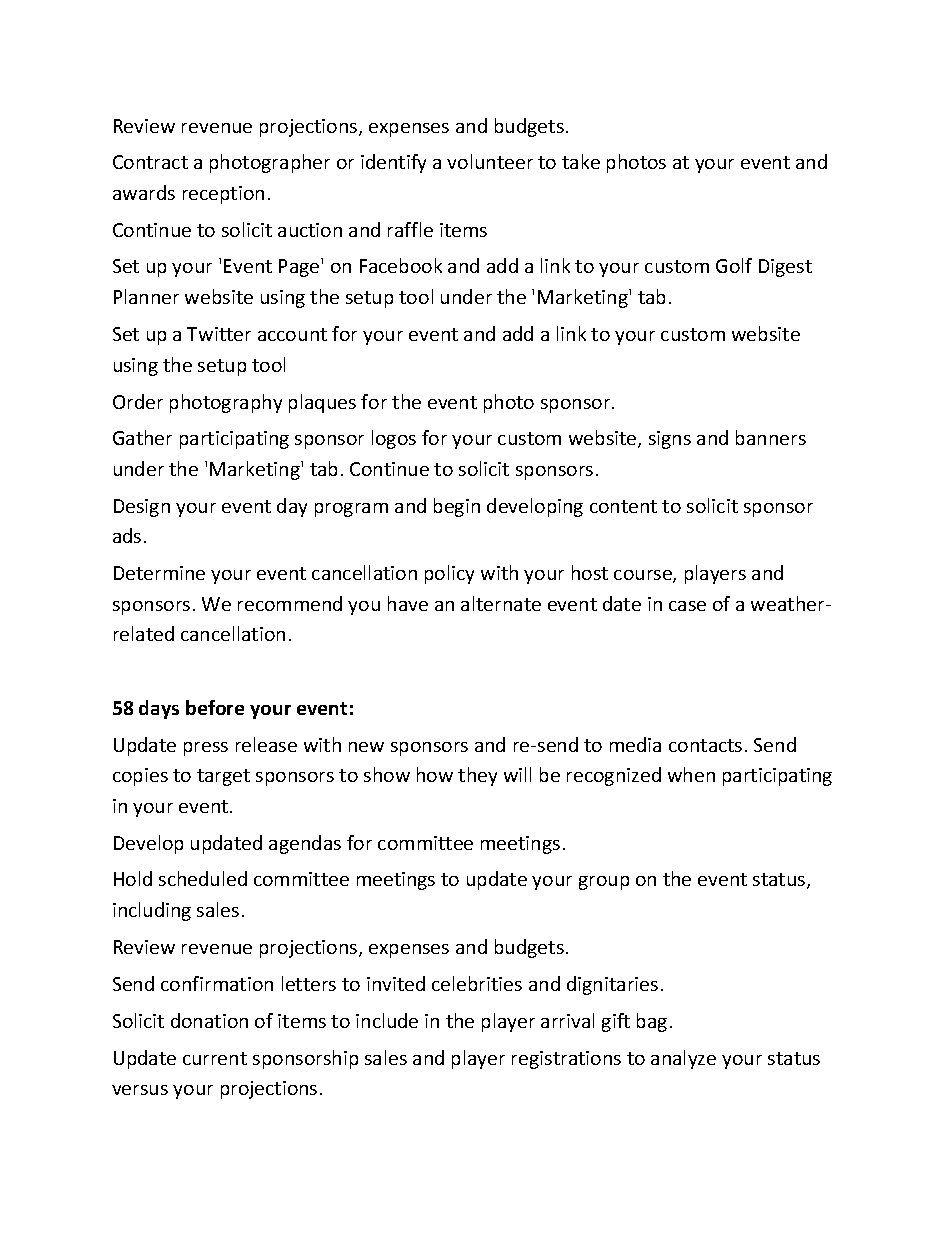  I want to click on current, so click(215, 1058).
